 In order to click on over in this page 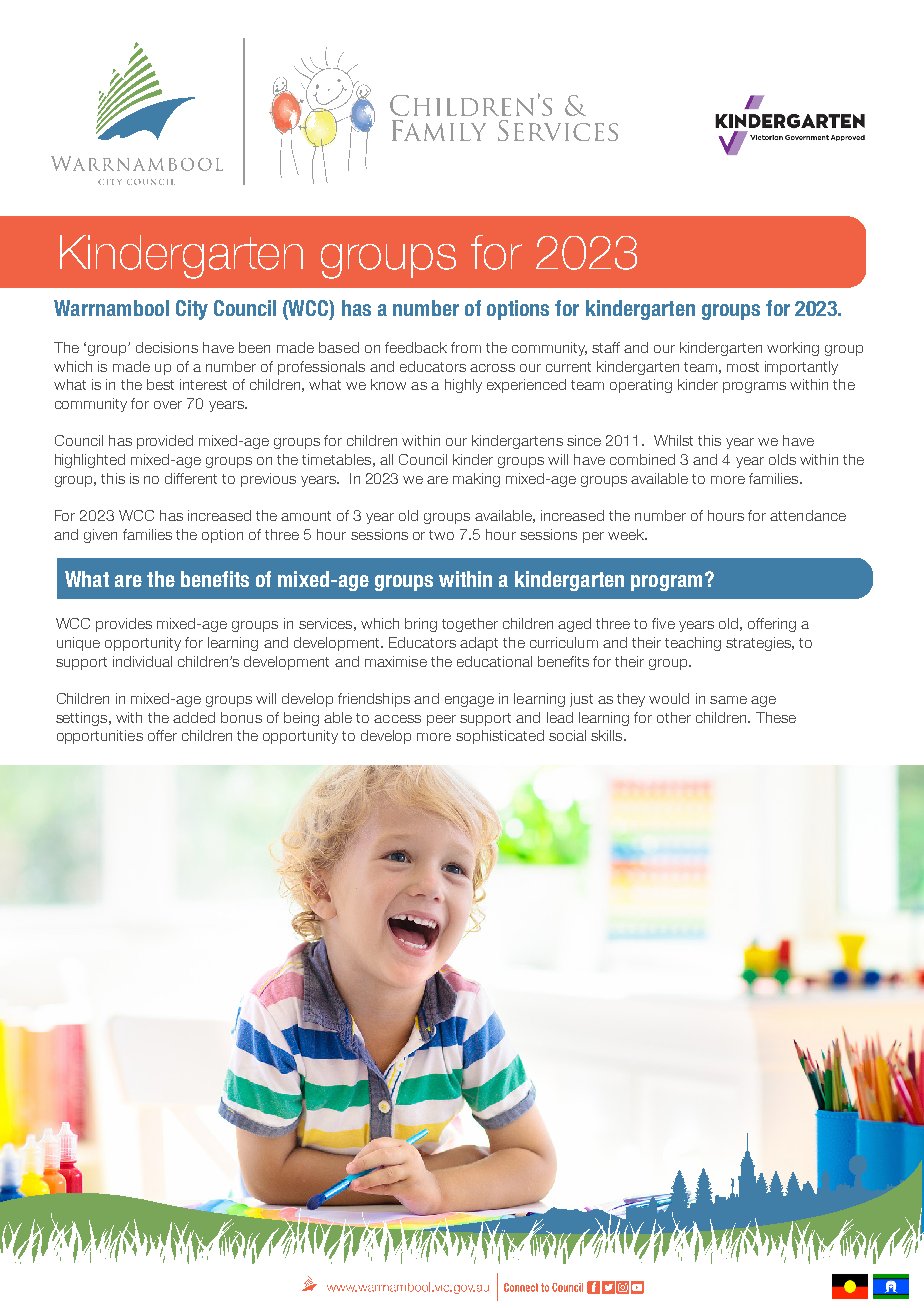, I will do `click(168, 405)`.
